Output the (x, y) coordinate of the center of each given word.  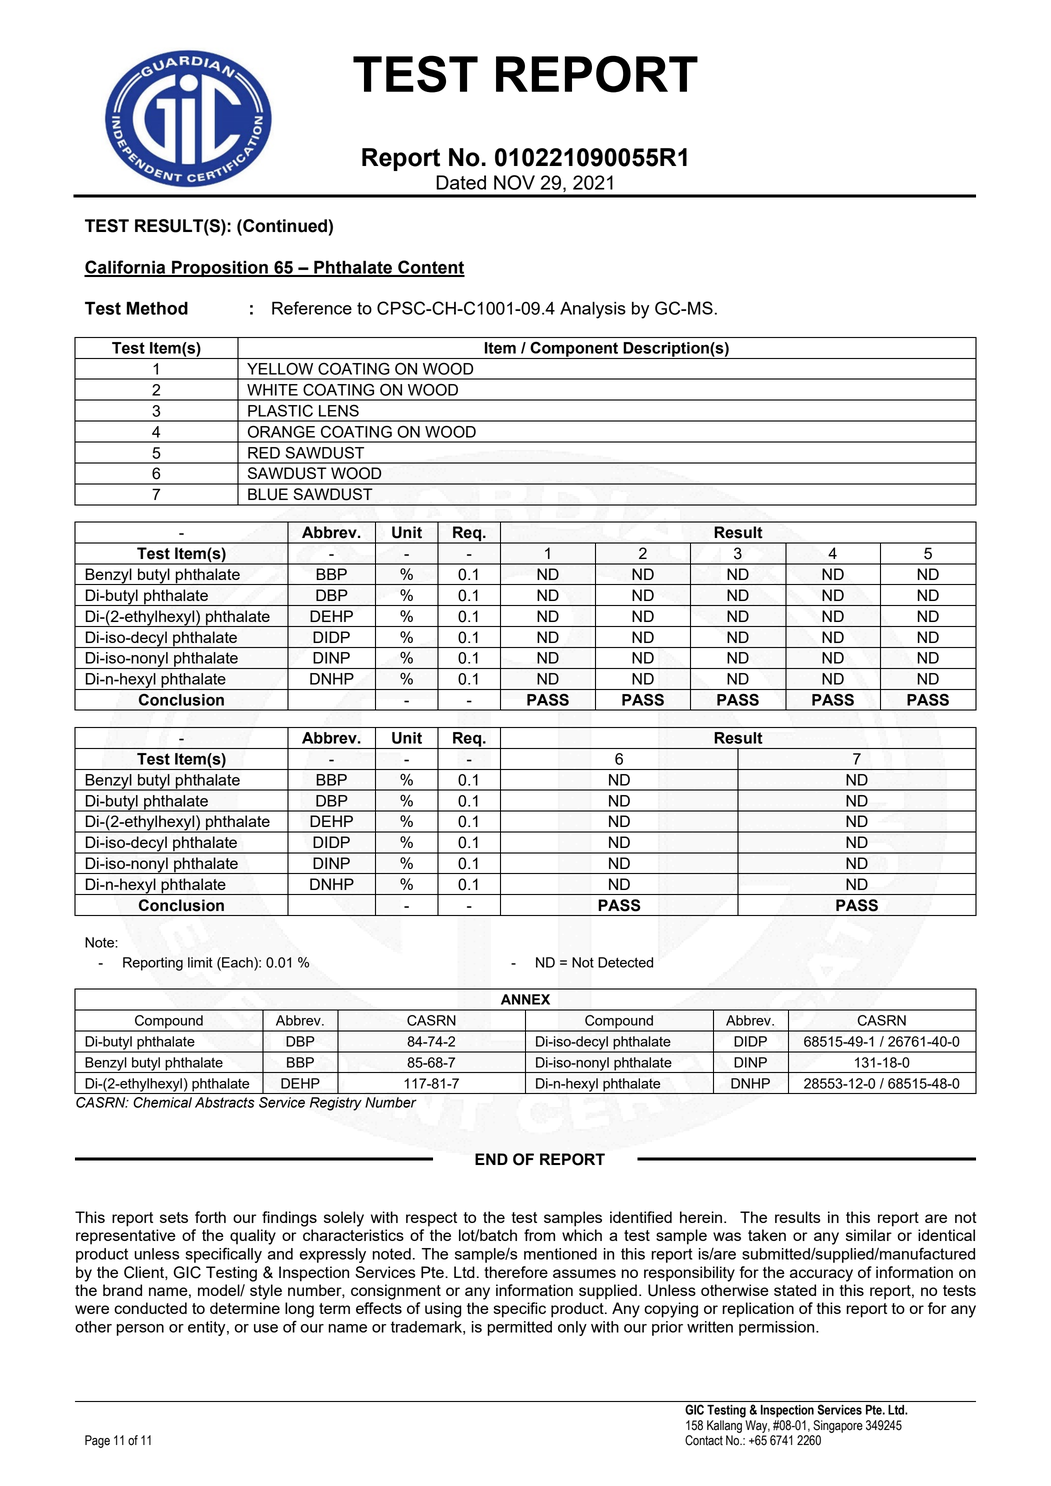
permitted (519, 1328)
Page (97, 1441)
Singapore (838, 1426)
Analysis (593, 310)
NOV (514, 182)
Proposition (220, 268)
